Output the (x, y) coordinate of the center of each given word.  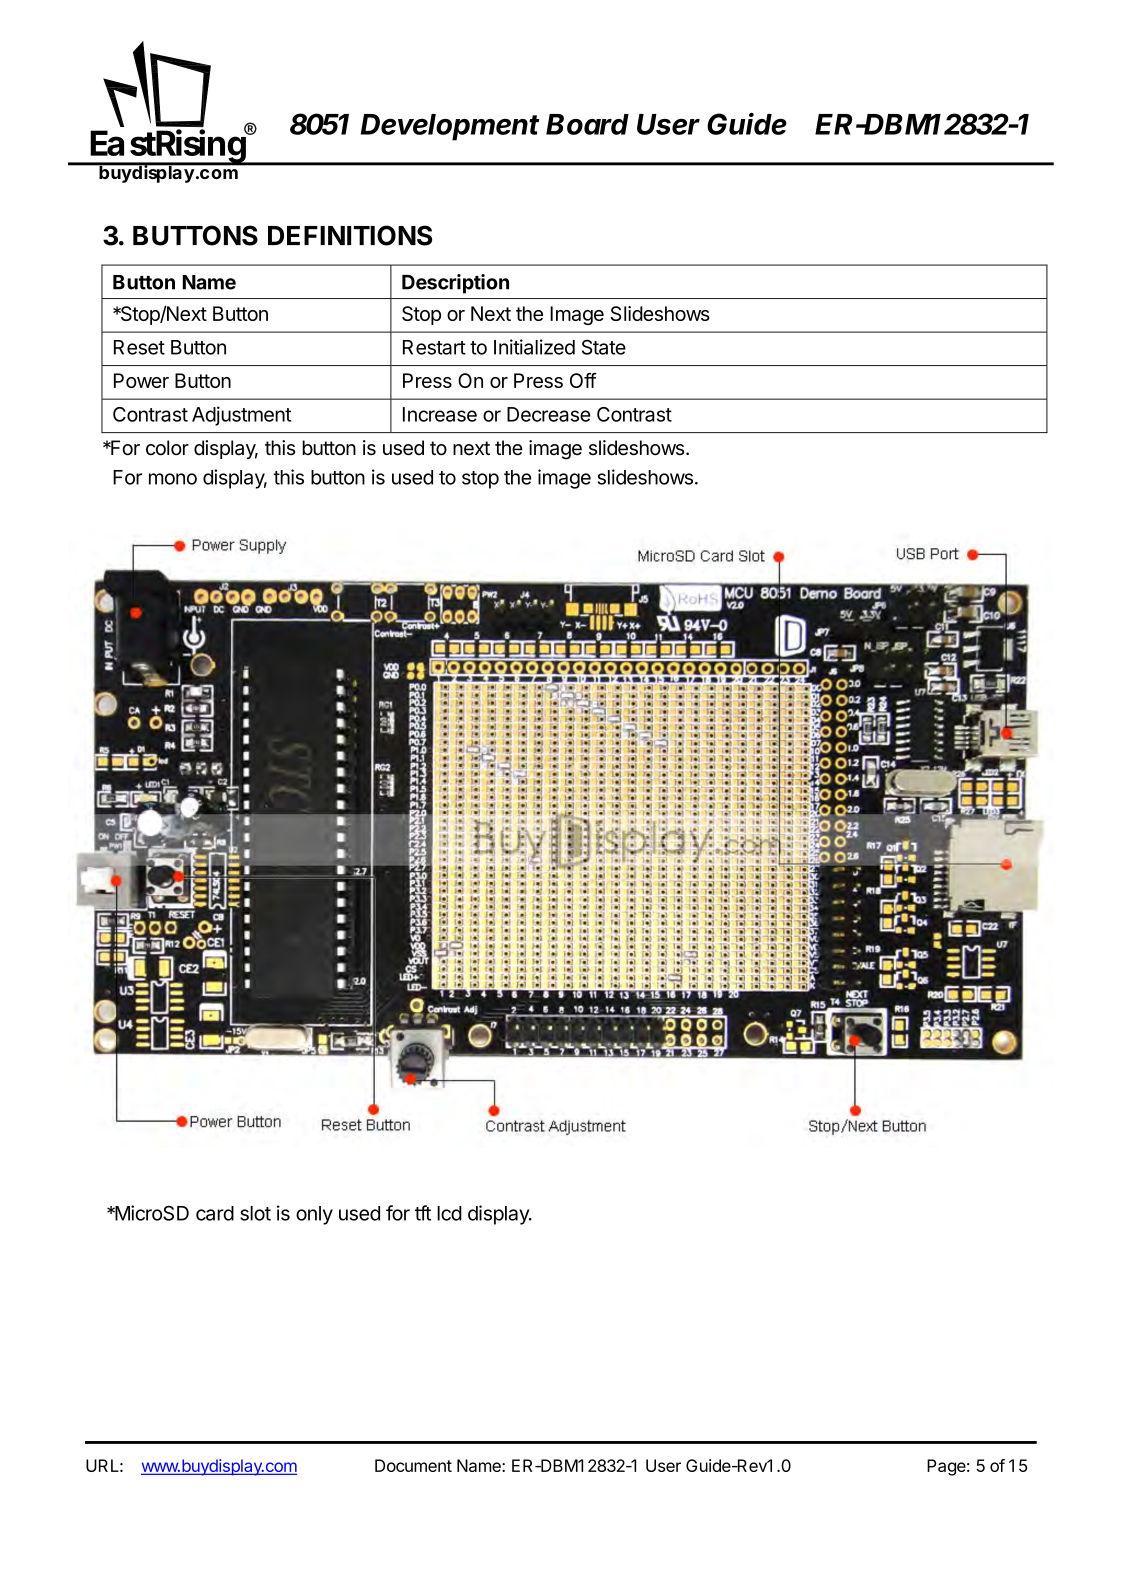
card (215, 1213)
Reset (139, 347)
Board (587, 124)
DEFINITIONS (350, 235)
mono (173, 479)
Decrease (548, 414)
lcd (449, 1213)
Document (413, 1465)
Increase (440, 414)
